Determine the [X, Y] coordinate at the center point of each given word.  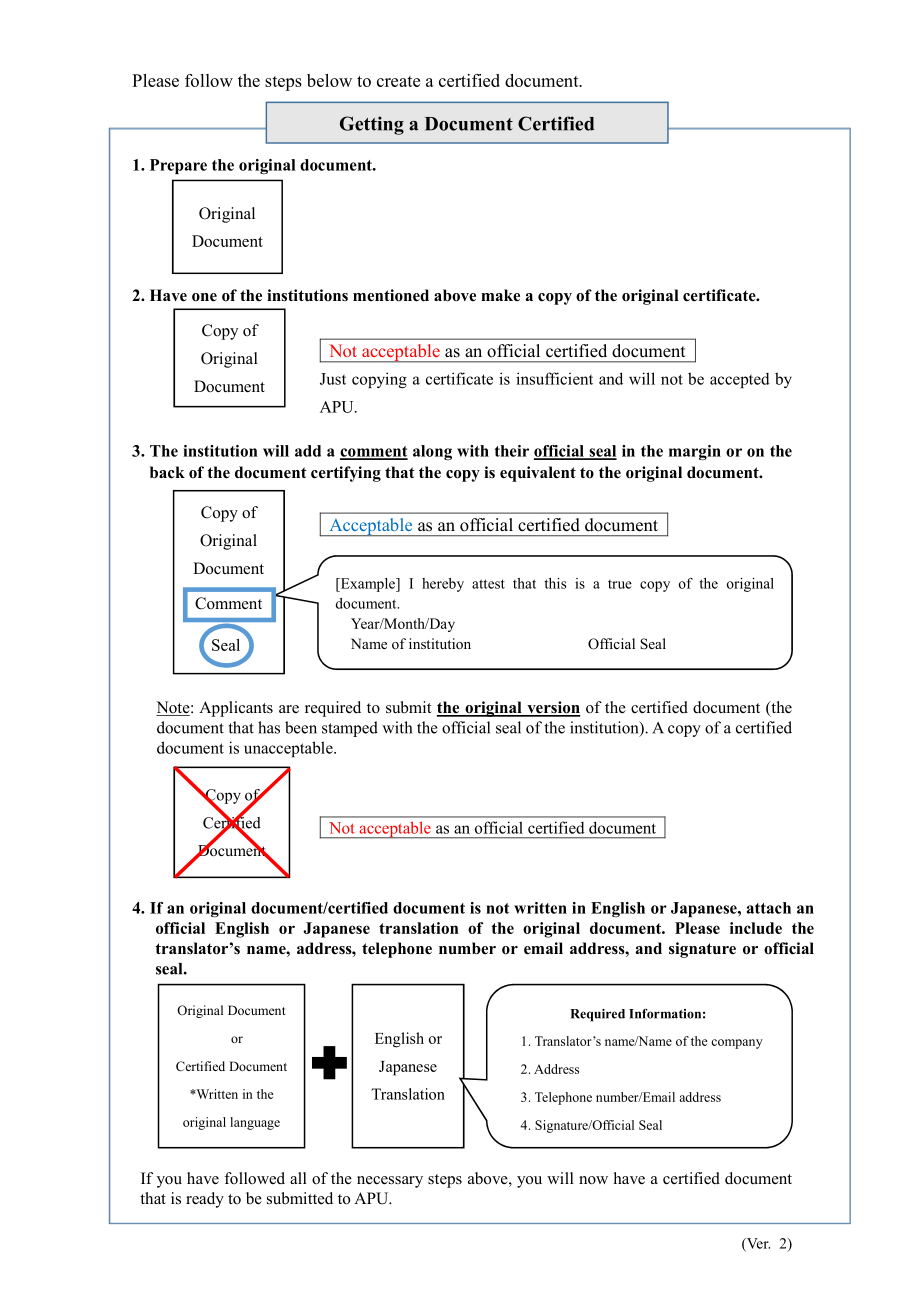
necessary [390, 1182]
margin [695, 452]
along [432, 452]
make [500, 295]
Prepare [178, 166]
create [398, 81]
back [167, 472]
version [553, 708]
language [255, 1123]
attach [769, 908]
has [269, 727]
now [593, 1180]
